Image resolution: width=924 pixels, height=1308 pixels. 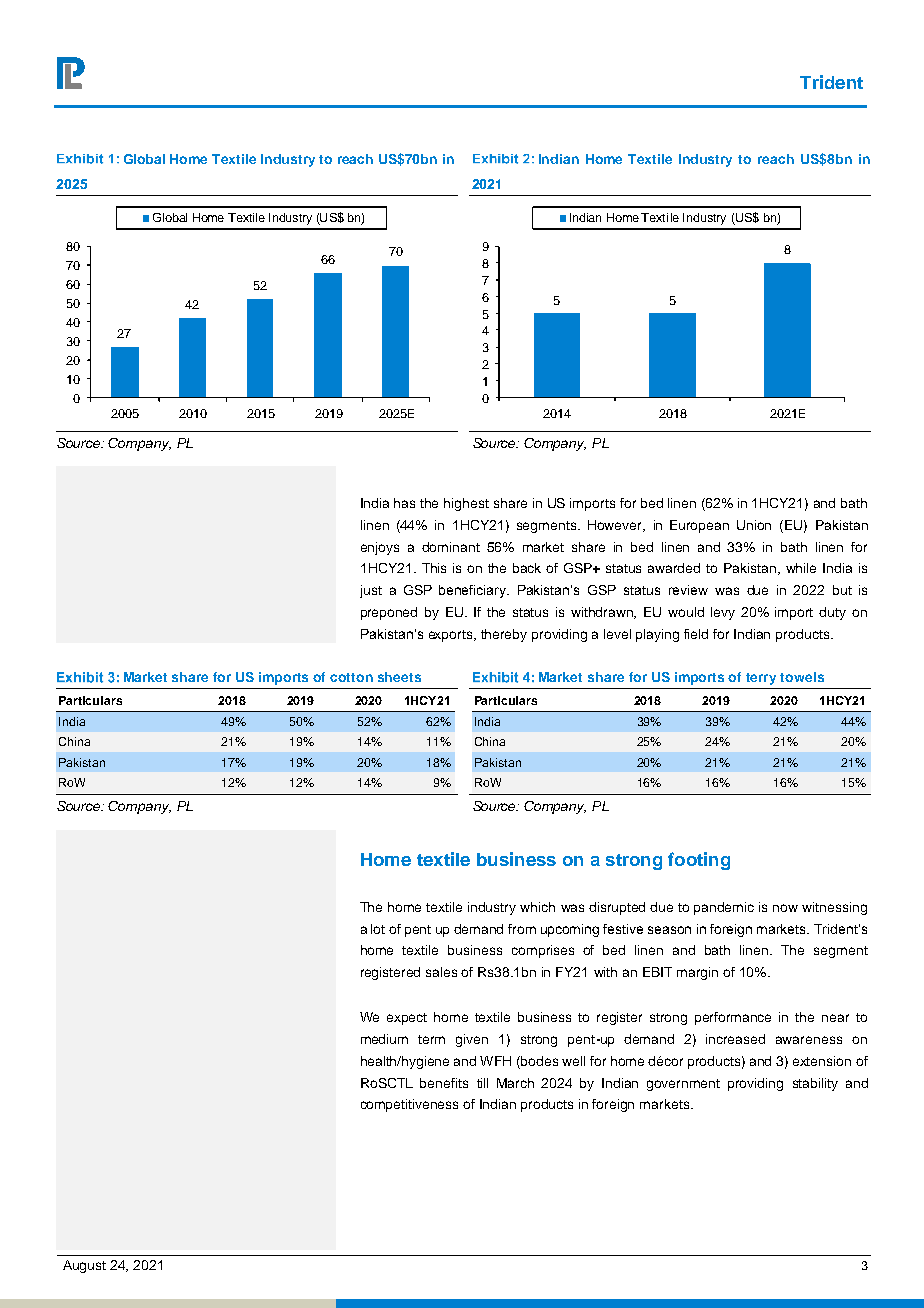 I want to click on enjoys, so click(x=380, y=548).
